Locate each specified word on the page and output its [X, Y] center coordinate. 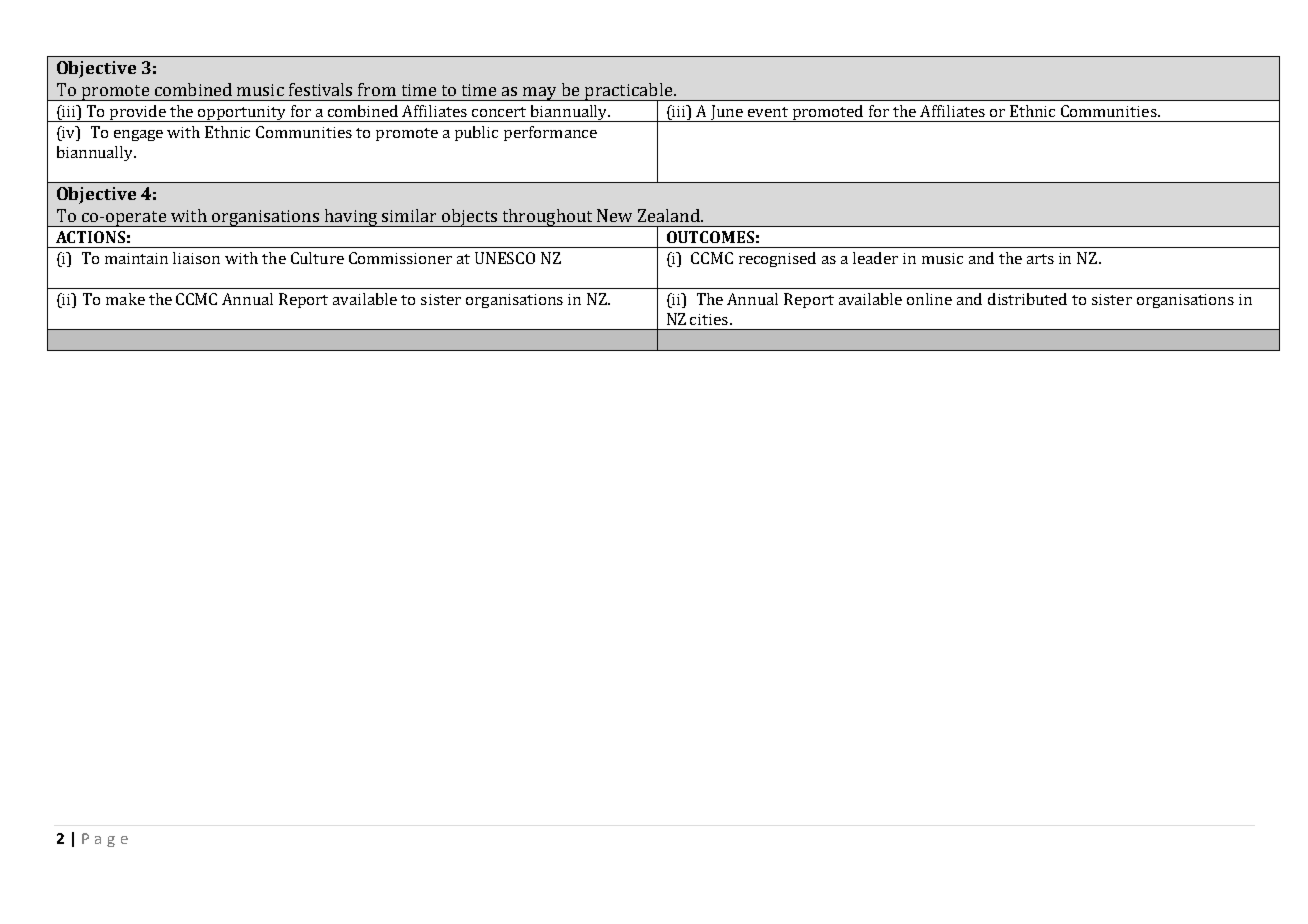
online [929, 299]
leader [875, 258]
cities [709, 319]
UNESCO [505, 258]
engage [138, 135]
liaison [196, 258]
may [540, 94]
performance [550, 133]
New [614, 215]
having [351, 218]
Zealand [670, 215]
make [125, 299]
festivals [320, 89]
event [768, 112]
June [727, 113]
